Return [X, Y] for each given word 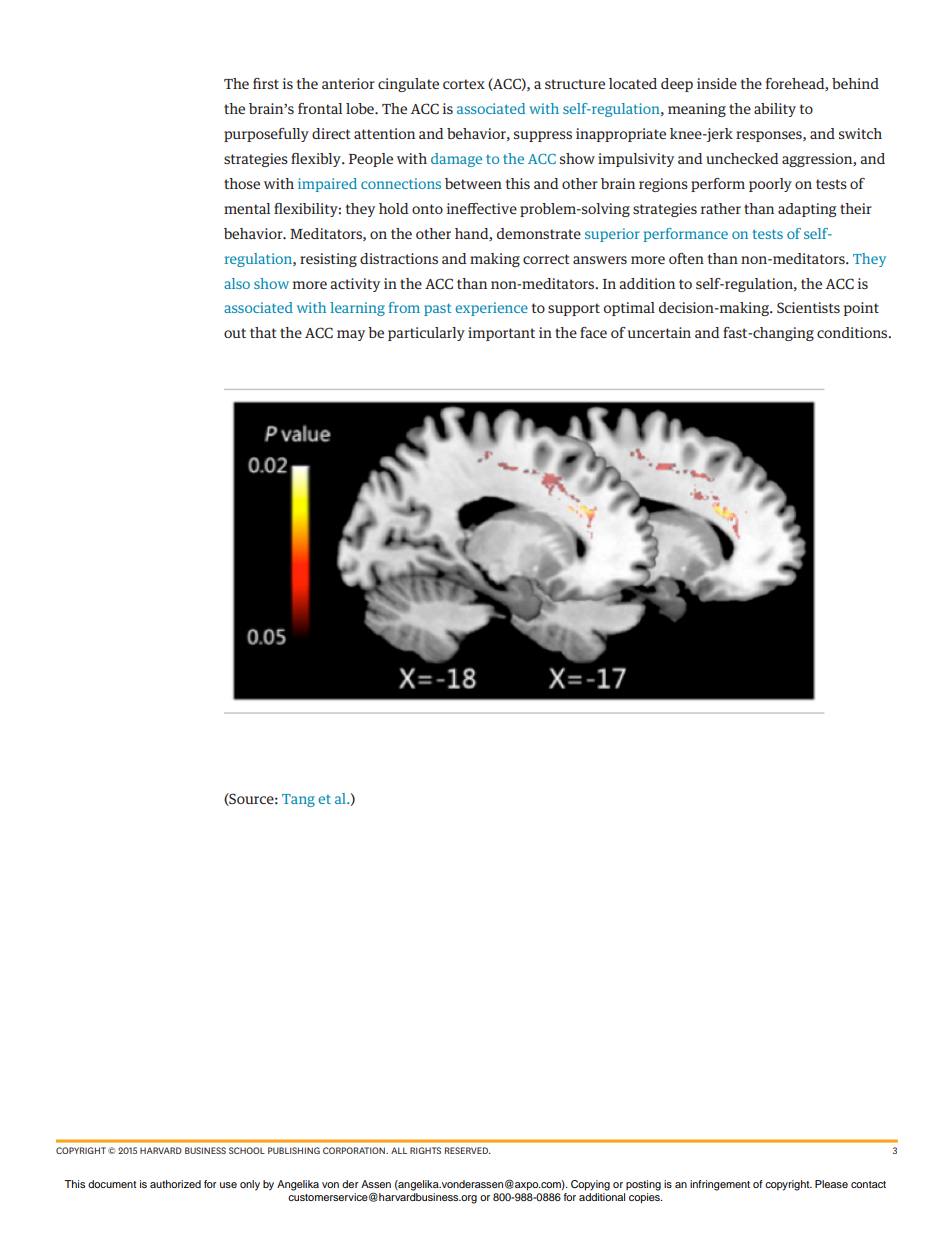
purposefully [266, 135]
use [228, 1185]
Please [831, 1184]
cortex [464, 84]
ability [775, 110]
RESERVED [468, 1150]
